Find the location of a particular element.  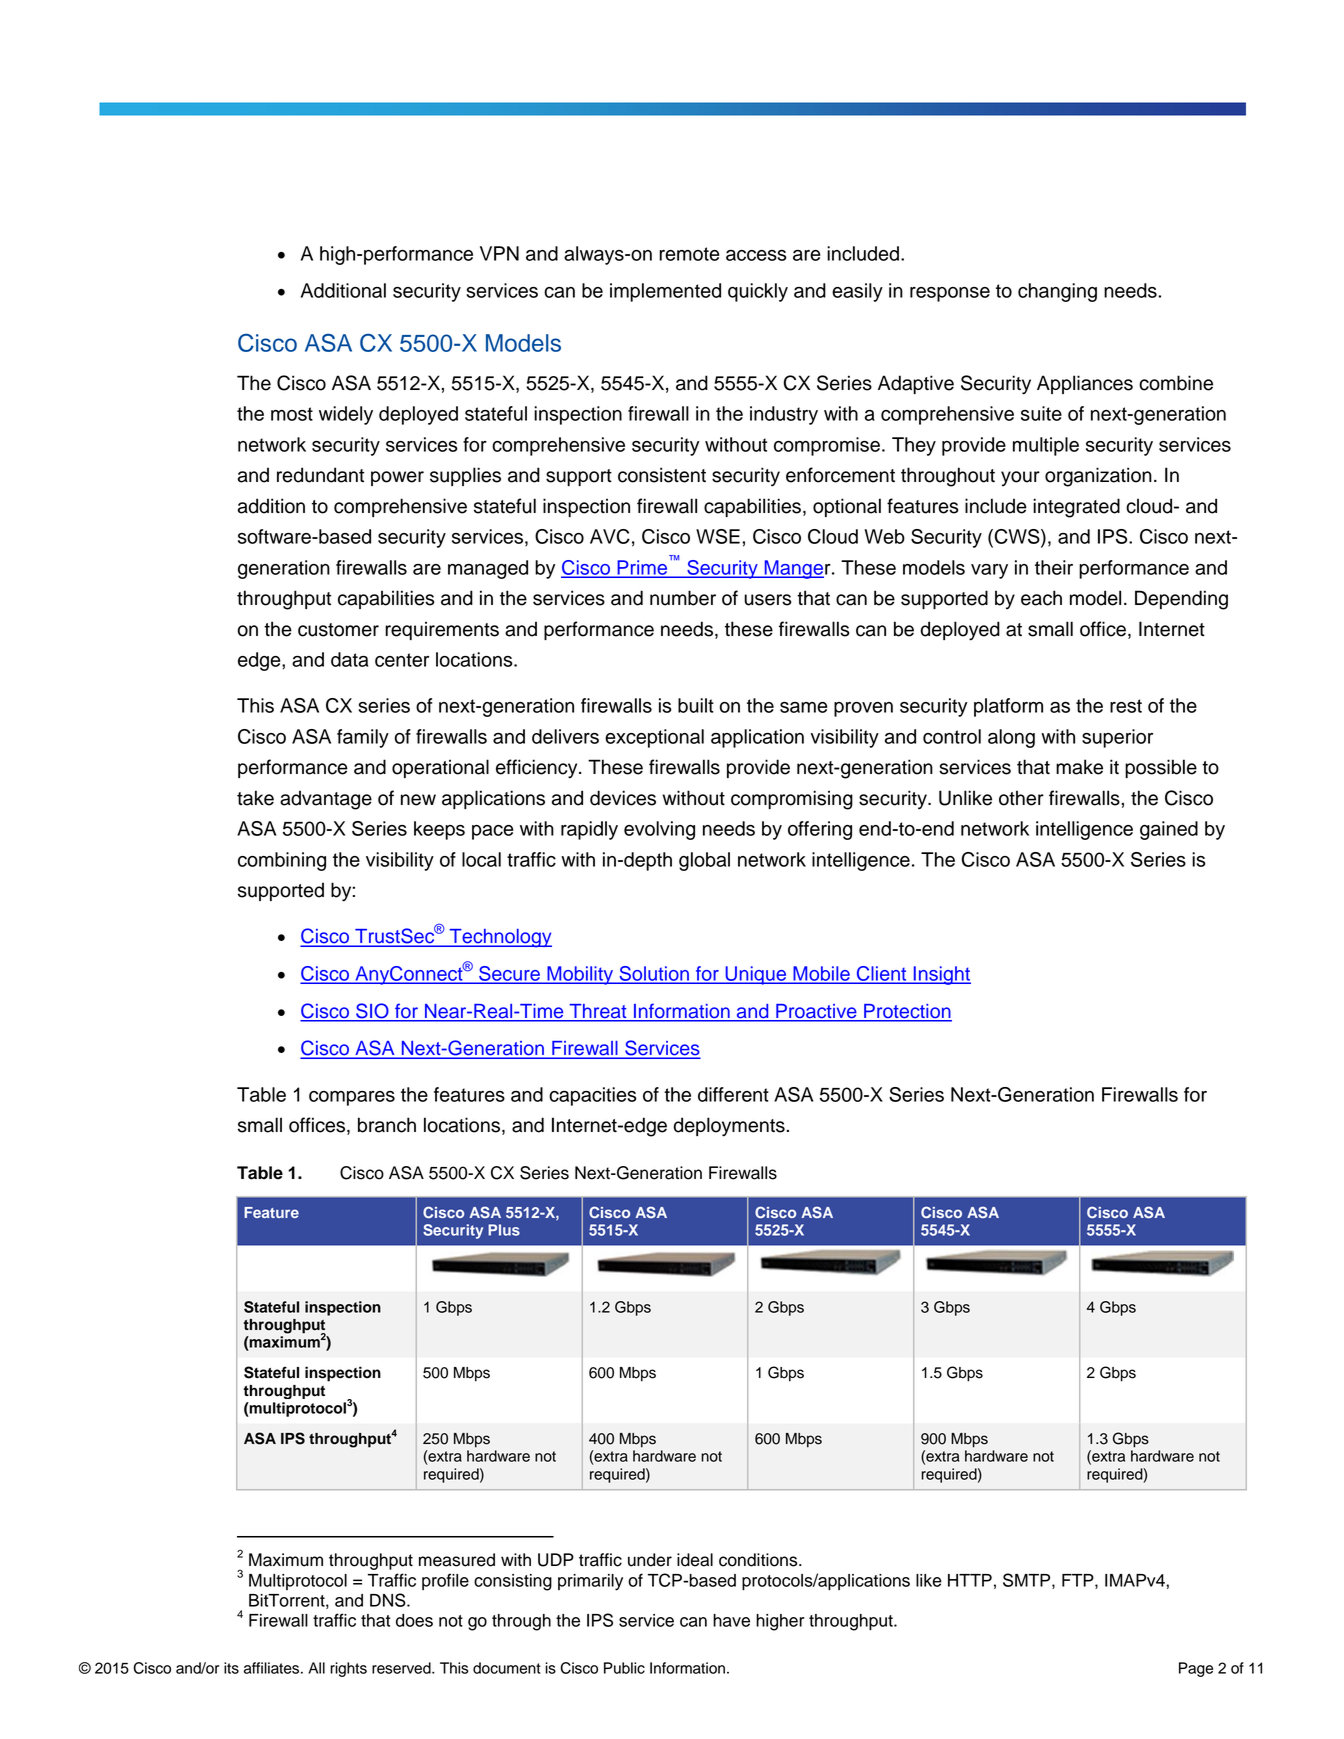

family is located at coordinates (363, 738).
